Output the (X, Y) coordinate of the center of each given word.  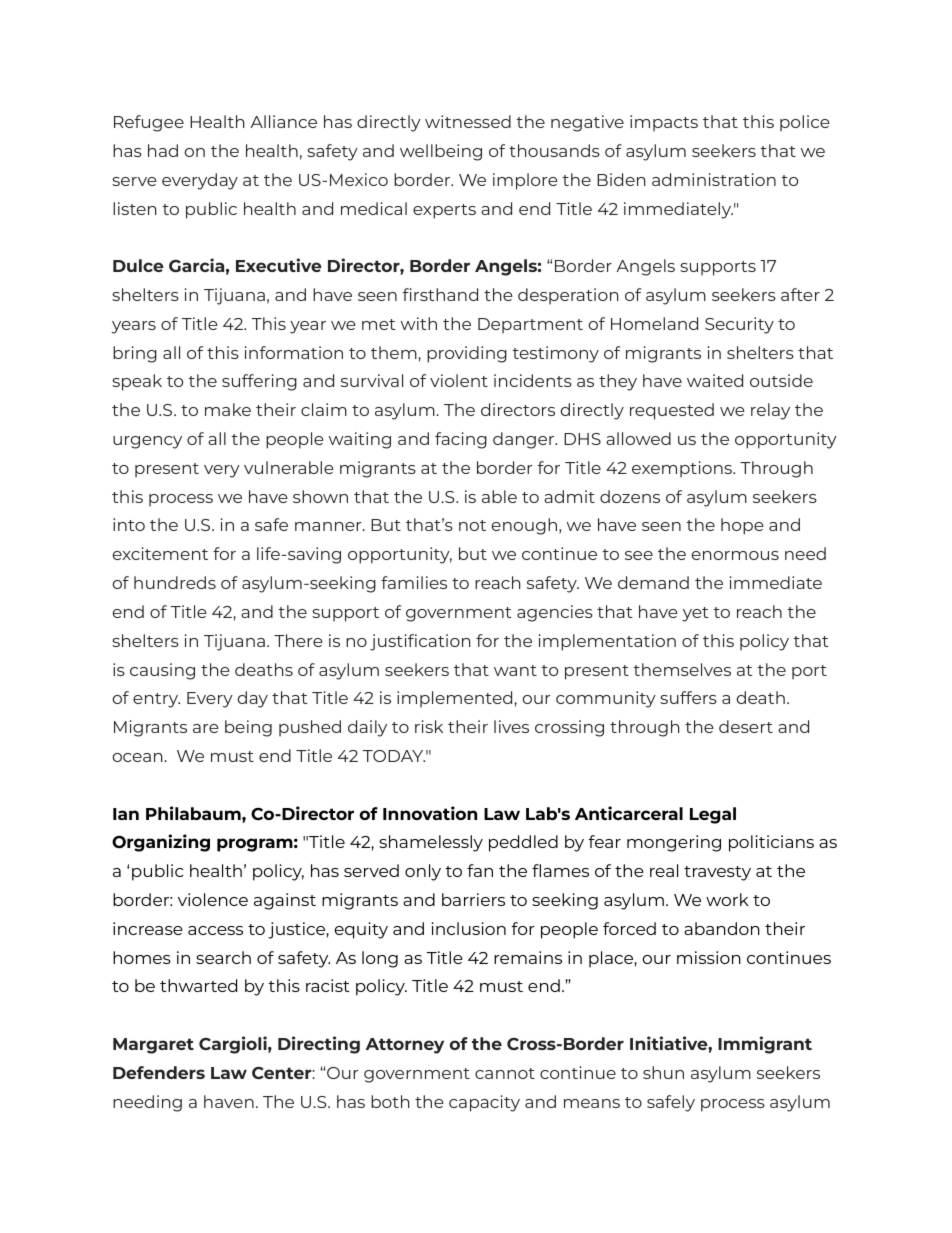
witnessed (468, 121)
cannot (505, 1073)
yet (695, 614)
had (163, 150)
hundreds (175, 582)
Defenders (159, 1072)
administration (714, 179)
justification (420, 642)
